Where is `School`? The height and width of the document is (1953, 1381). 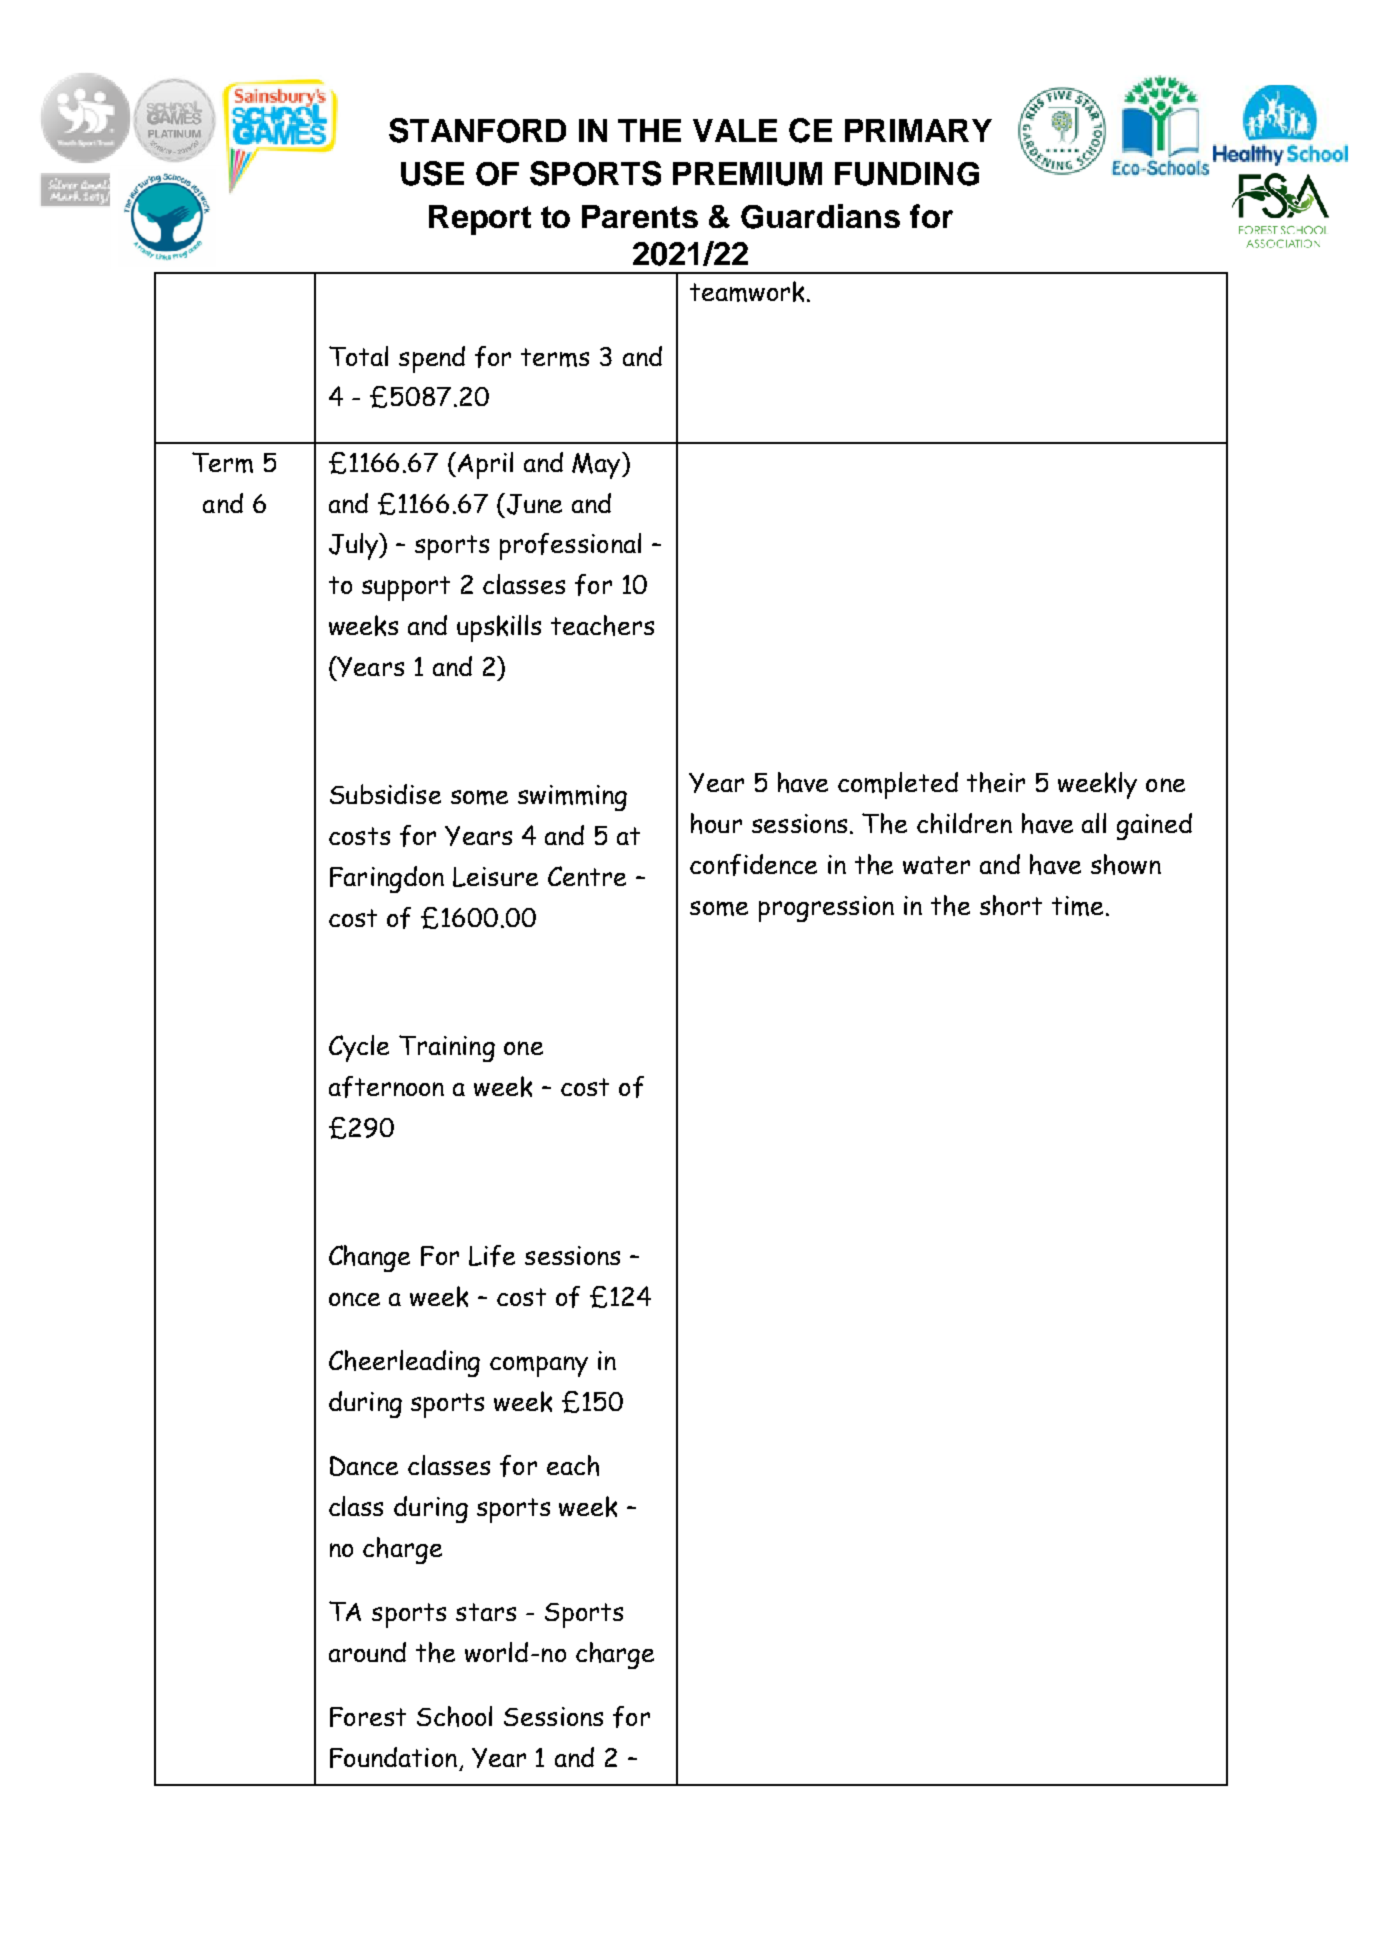
School is located at coordinates (454, 1716).
